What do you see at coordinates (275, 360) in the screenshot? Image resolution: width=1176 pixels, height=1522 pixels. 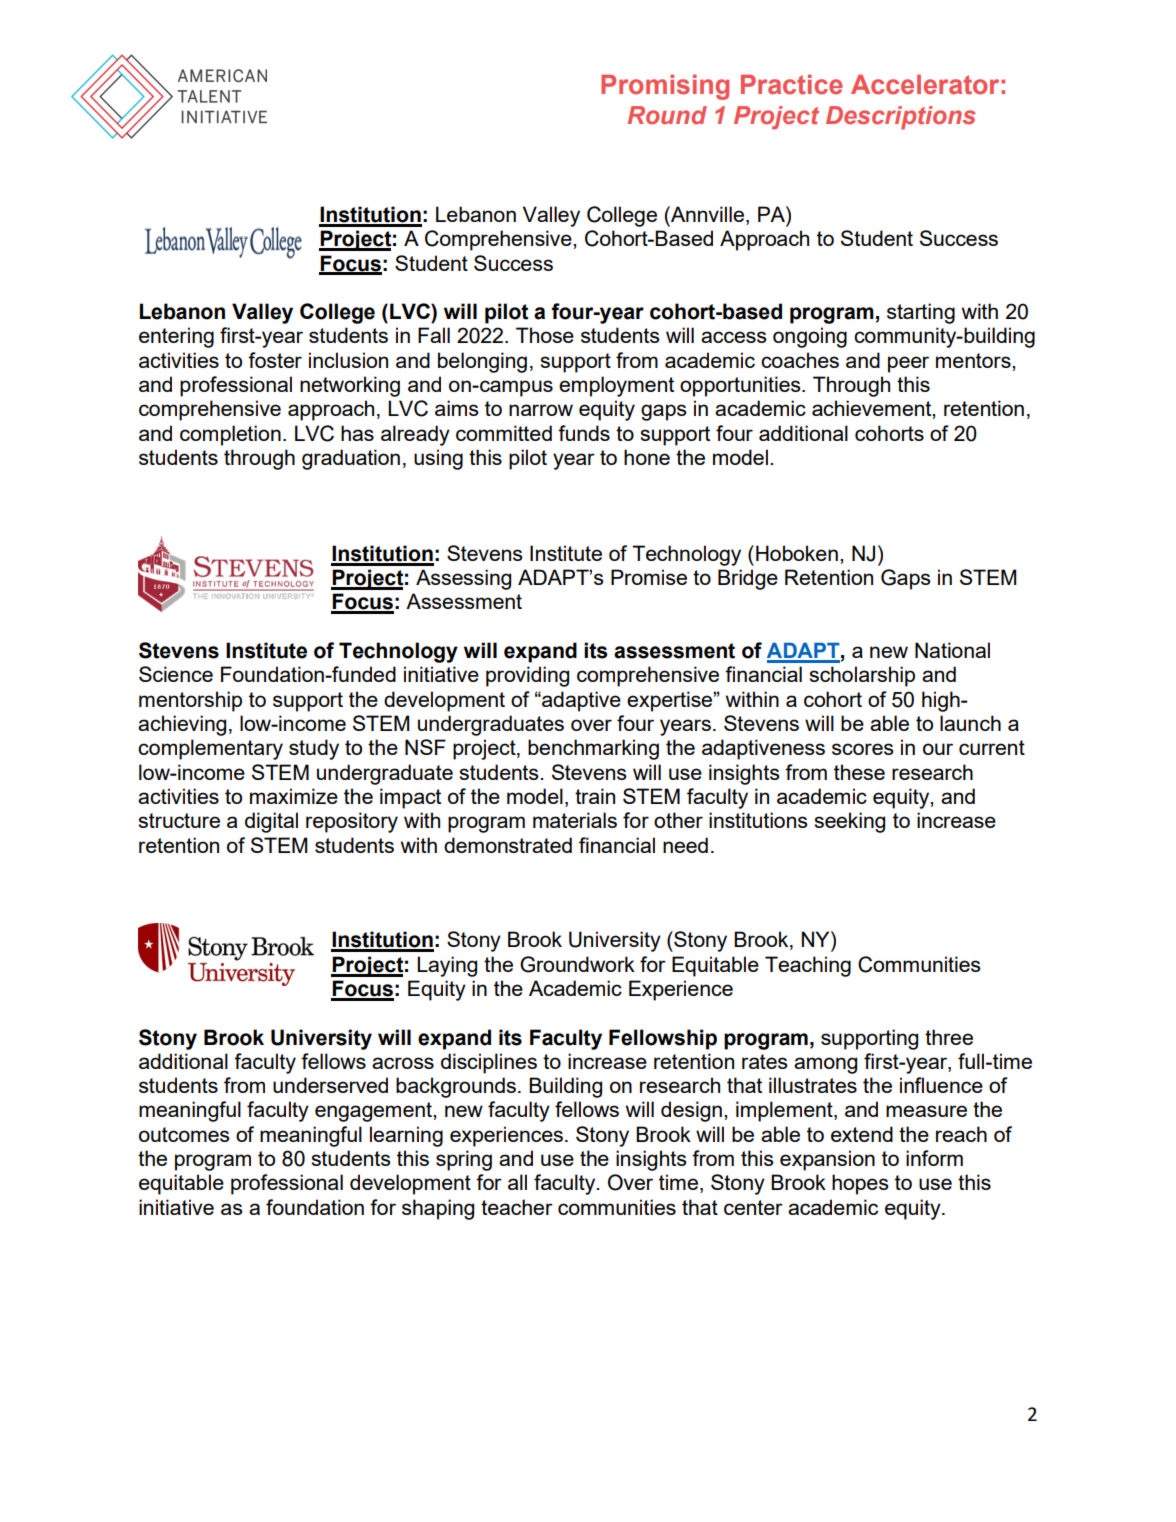 I see `foster` at bounding box center [275, 360].
